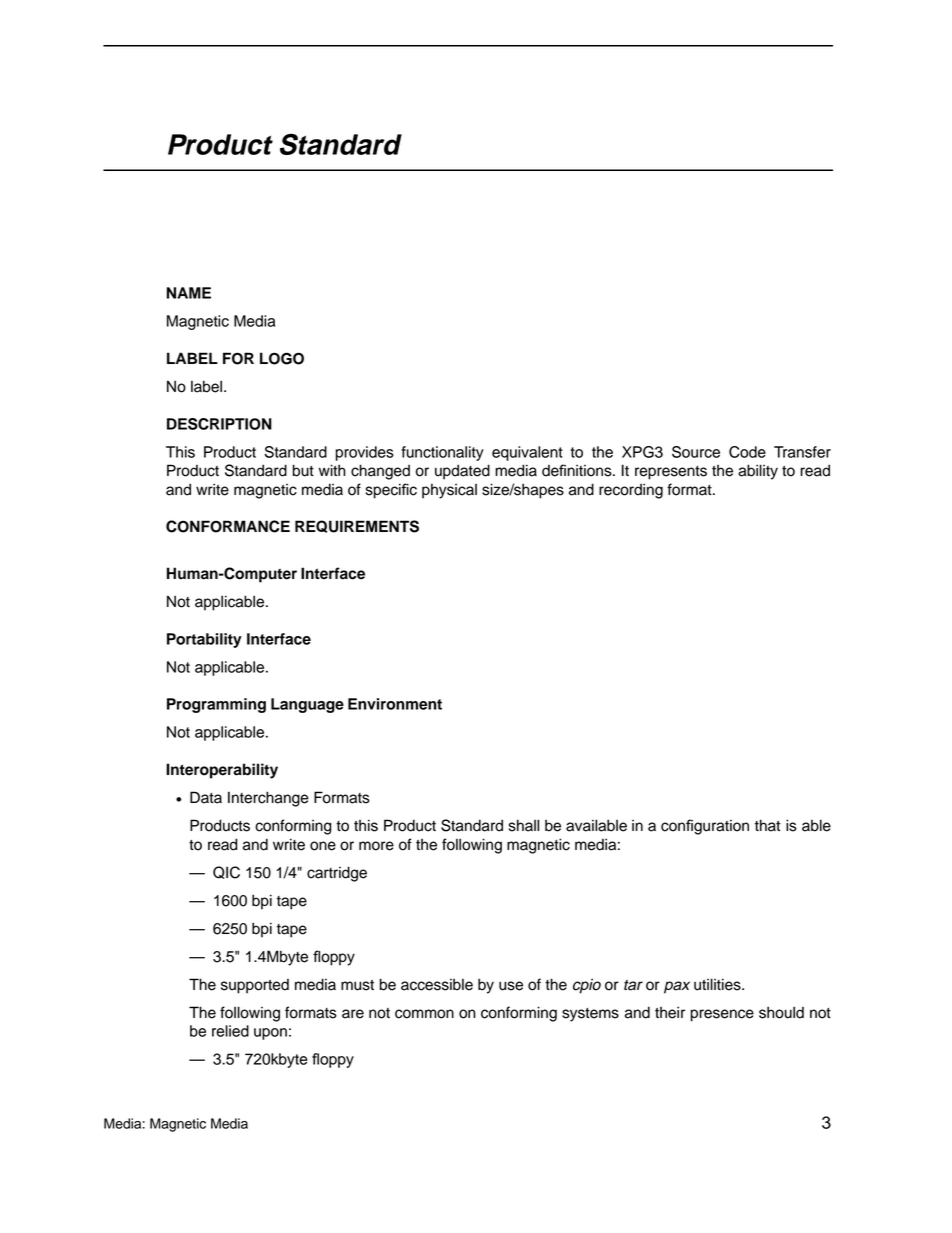  Describe the element at coordinates (767, 825) in the screenshot. I see `that` at that location.
